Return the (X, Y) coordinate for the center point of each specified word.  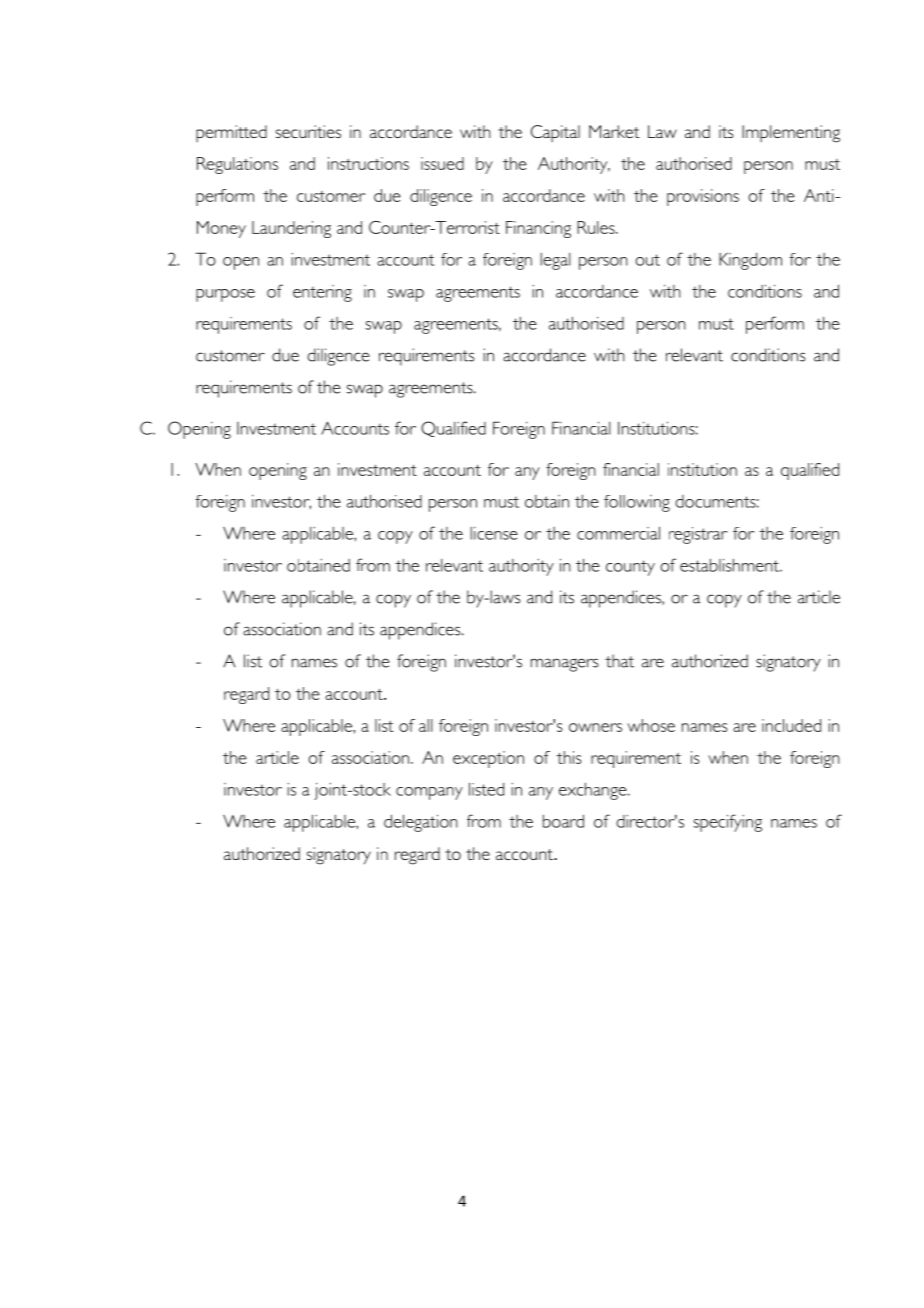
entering (322, 293)
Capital (555, 133)
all (426, 725)
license (494, 533)
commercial (618, 533)
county (630, 568)
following (637, 503)
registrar (698, 535)
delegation (421, 823)
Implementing (791, 134)
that (619, 661)
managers (564, 665)
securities (308, 131)
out (647, 260)
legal (555, 261)
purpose (225, 295)
